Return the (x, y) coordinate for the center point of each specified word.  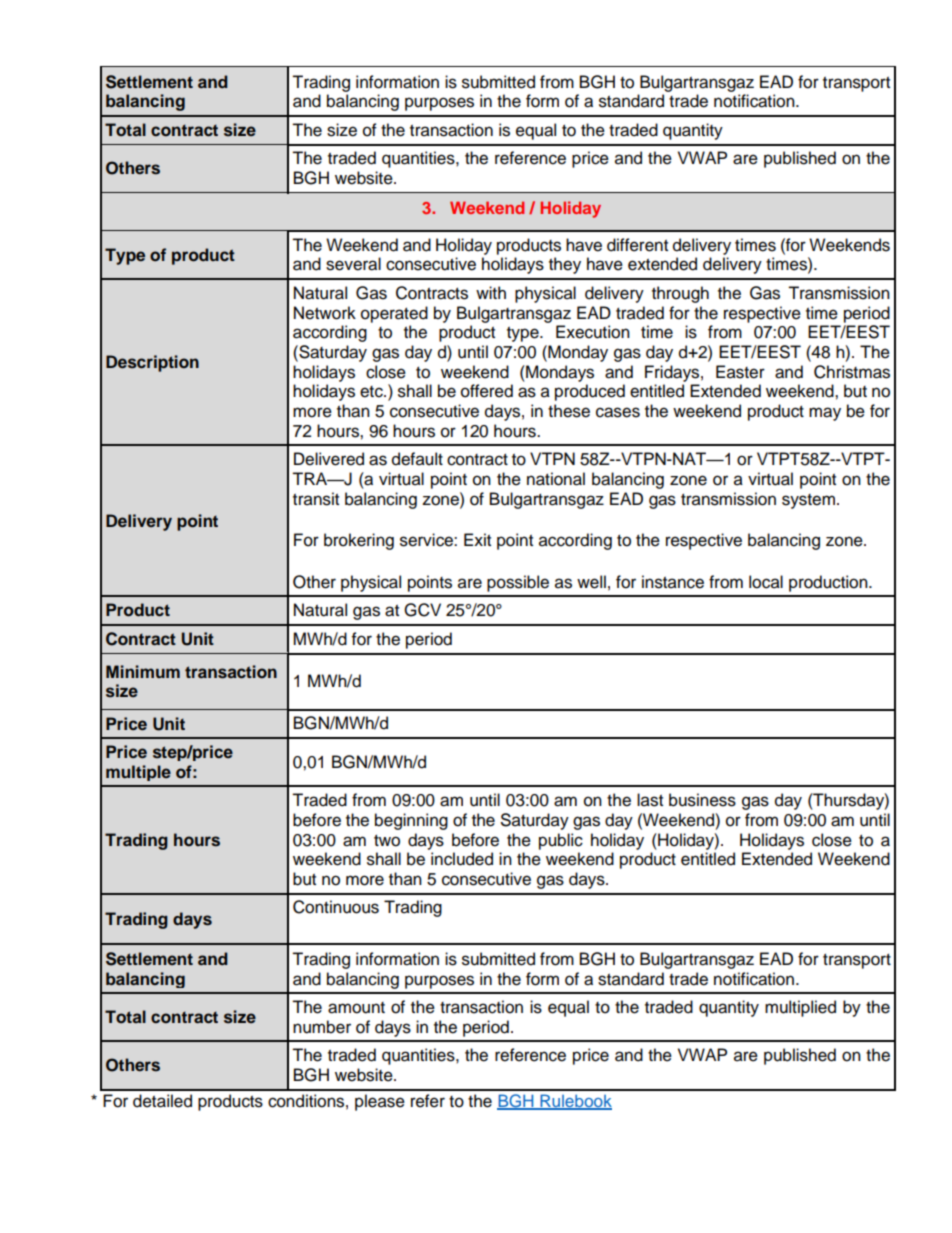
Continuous (336, 907)
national (556, 479)
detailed (162, 1101)
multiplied (800, 1008)
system (808, 501)
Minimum (143, 671)
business (702, 800)
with (491, 292)
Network (325, 313)
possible (518, 583)
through (680, 294)
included (462, 859)
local (766, 582)
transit (316, 499)
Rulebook (575, 1102)
